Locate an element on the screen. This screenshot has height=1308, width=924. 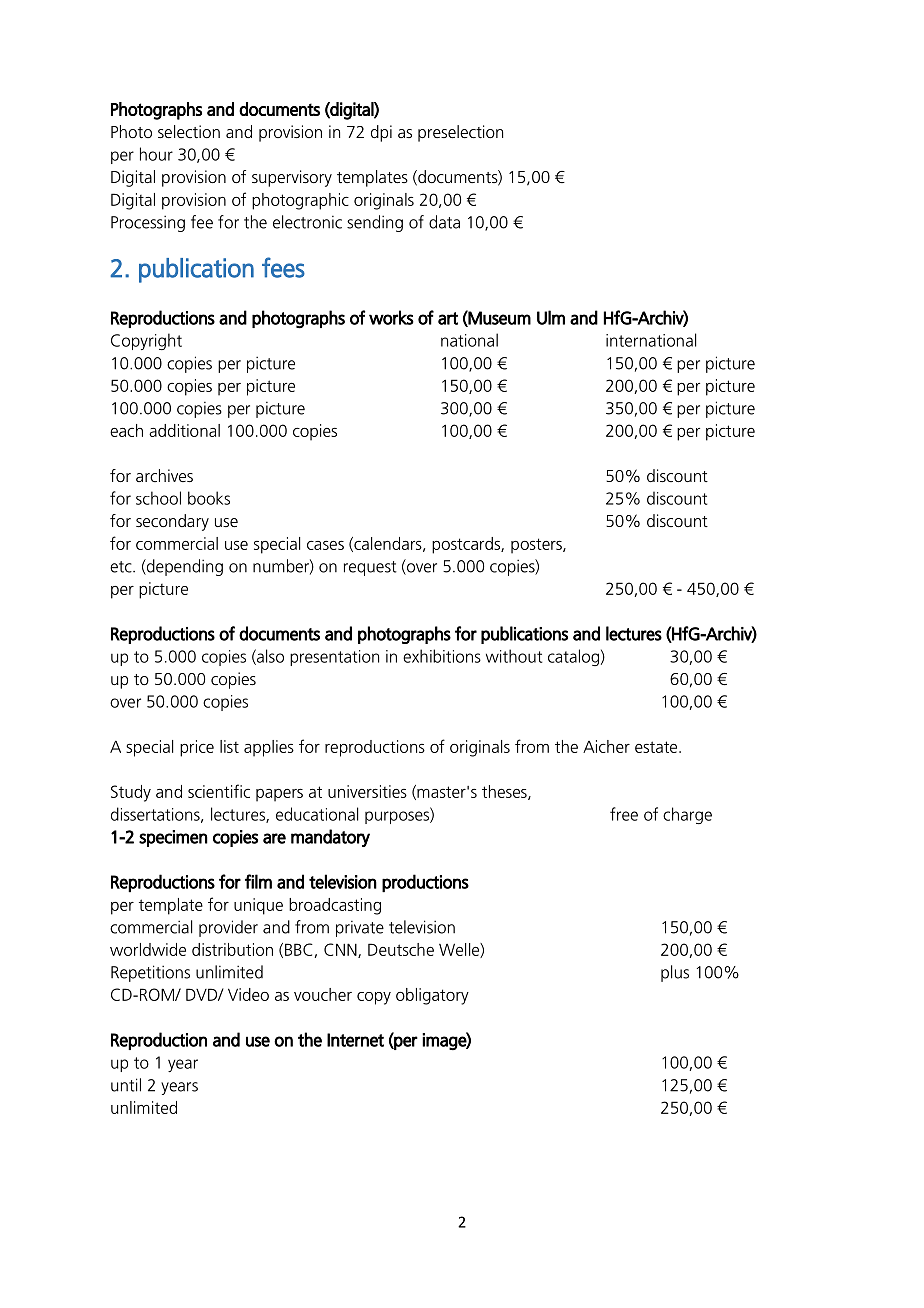
price is located at coordinates (197, 748).
